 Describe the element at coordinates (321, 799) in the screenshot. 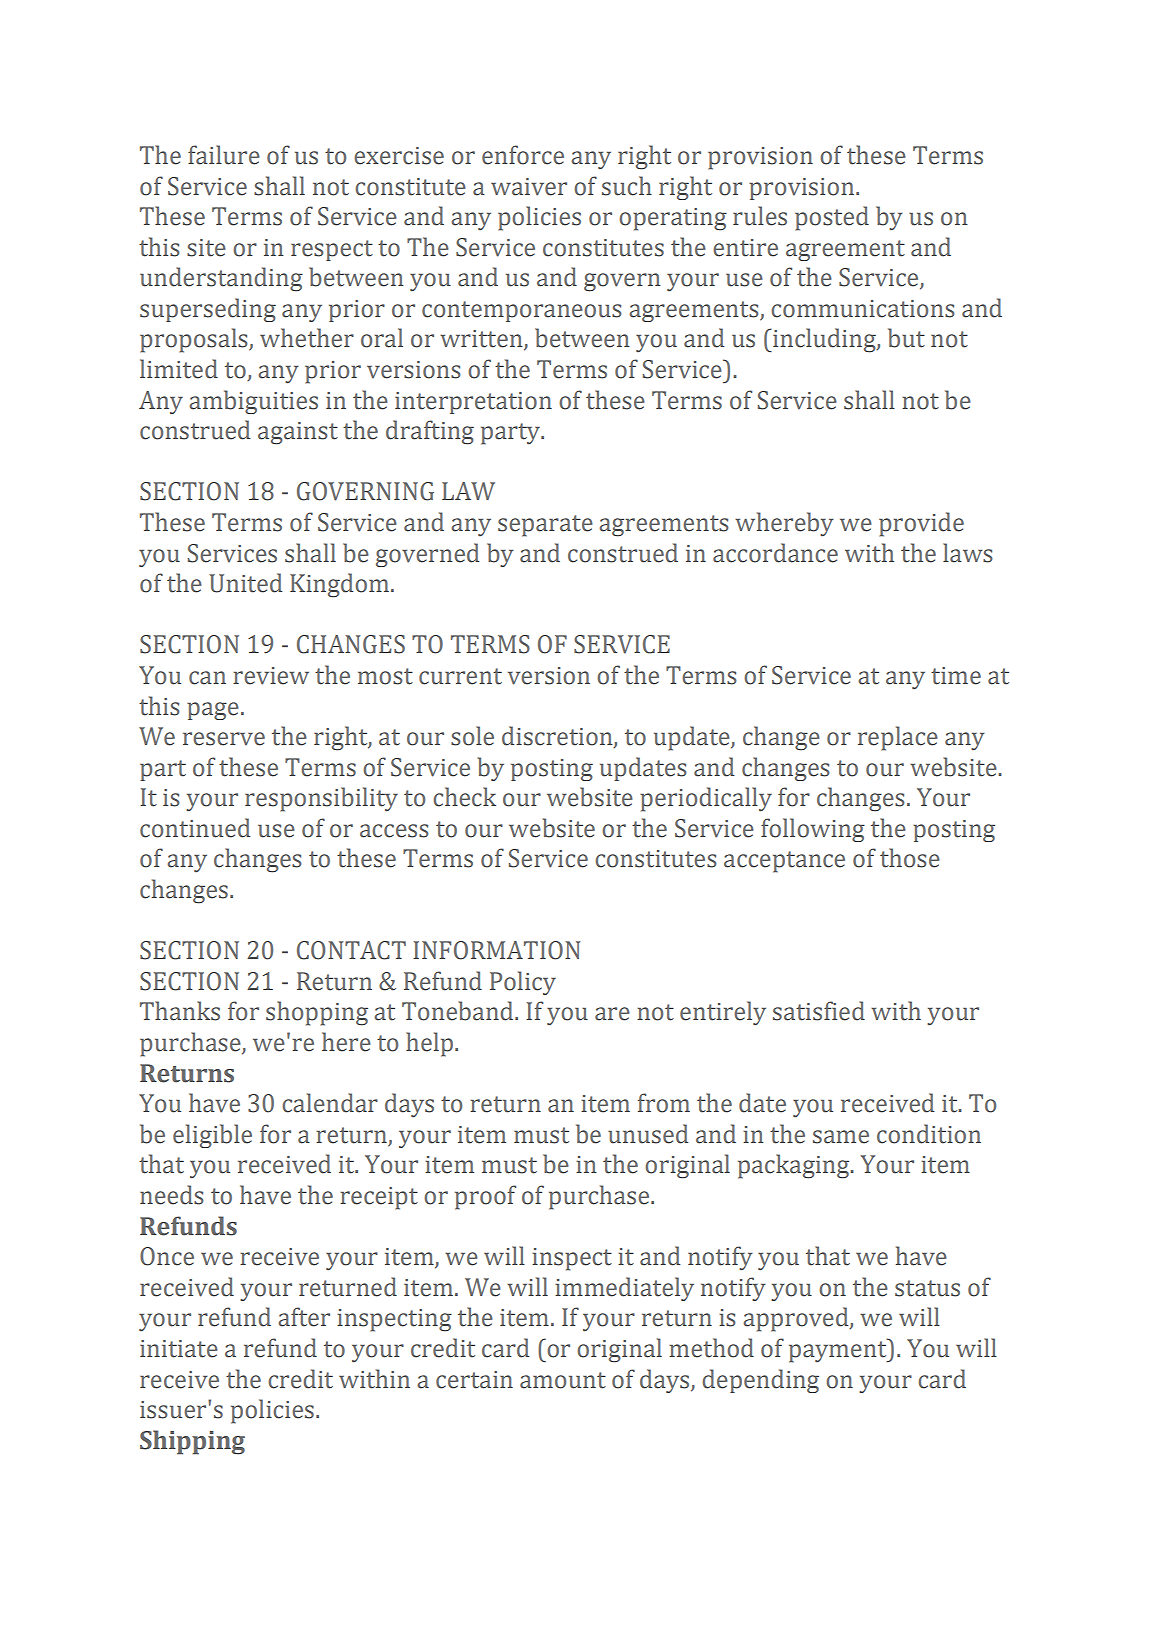

I see `responsibility` at that location.
